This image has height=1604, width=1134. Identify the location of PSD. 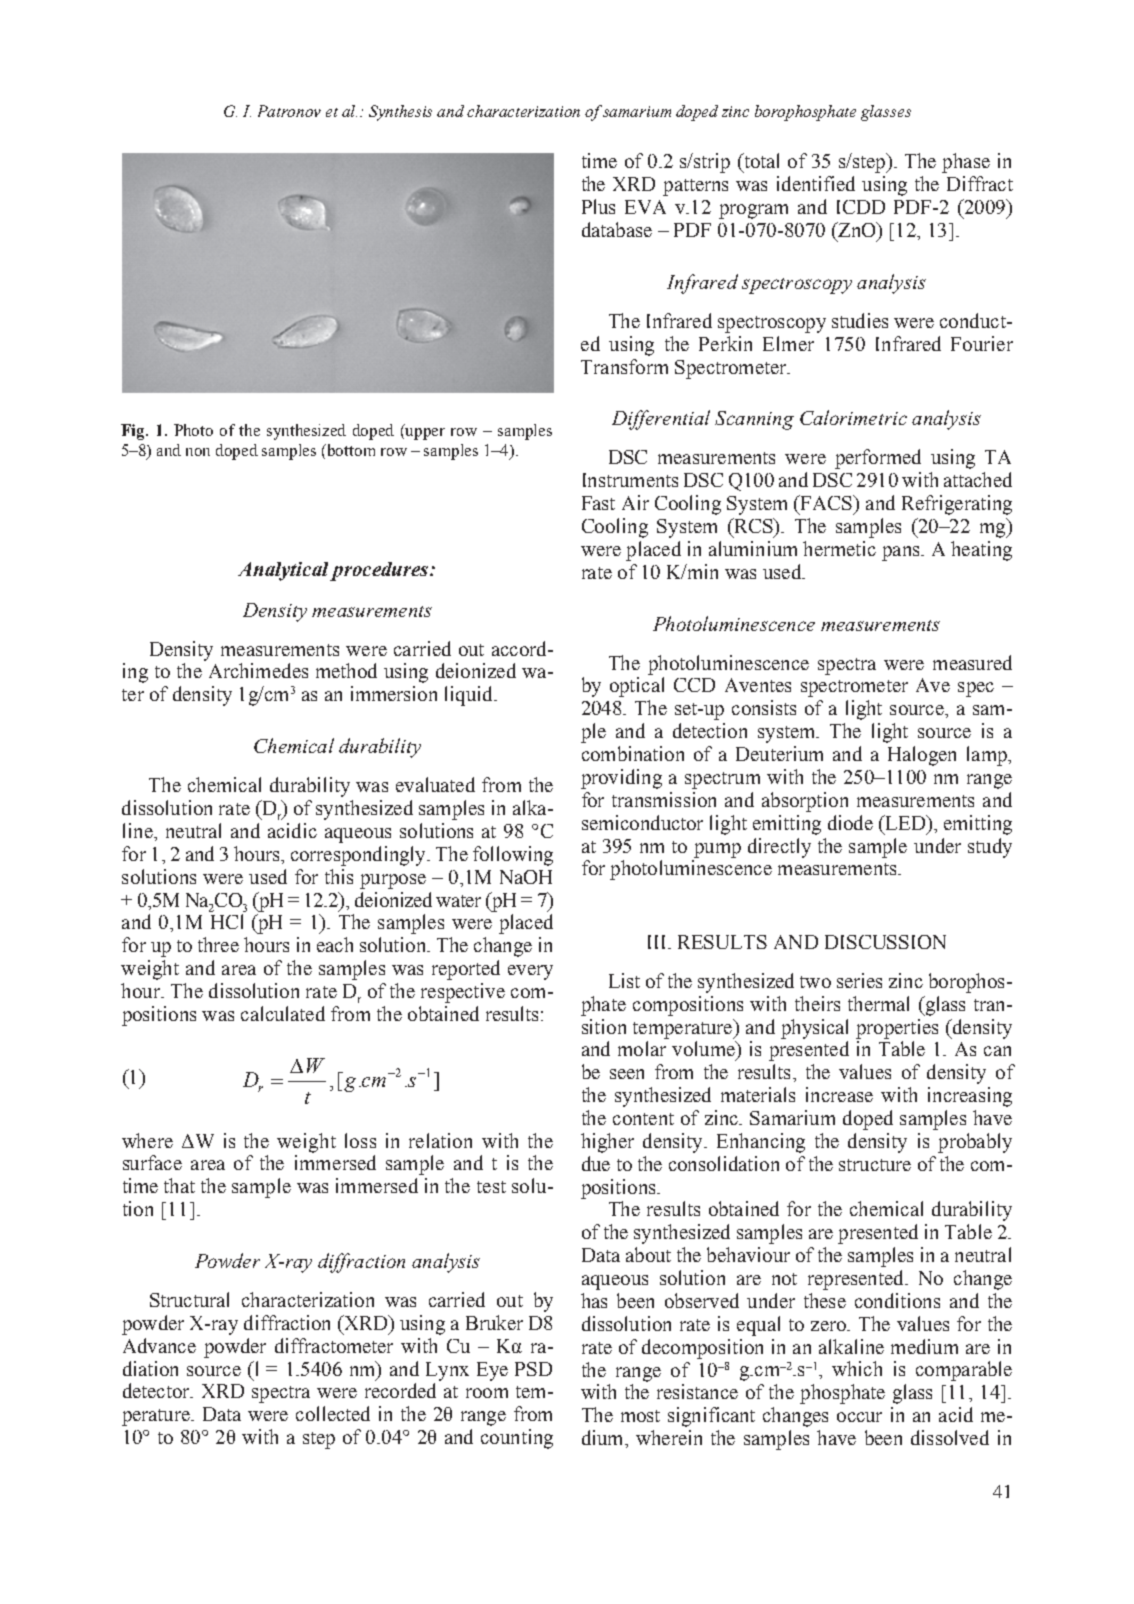
(533, 1369).
